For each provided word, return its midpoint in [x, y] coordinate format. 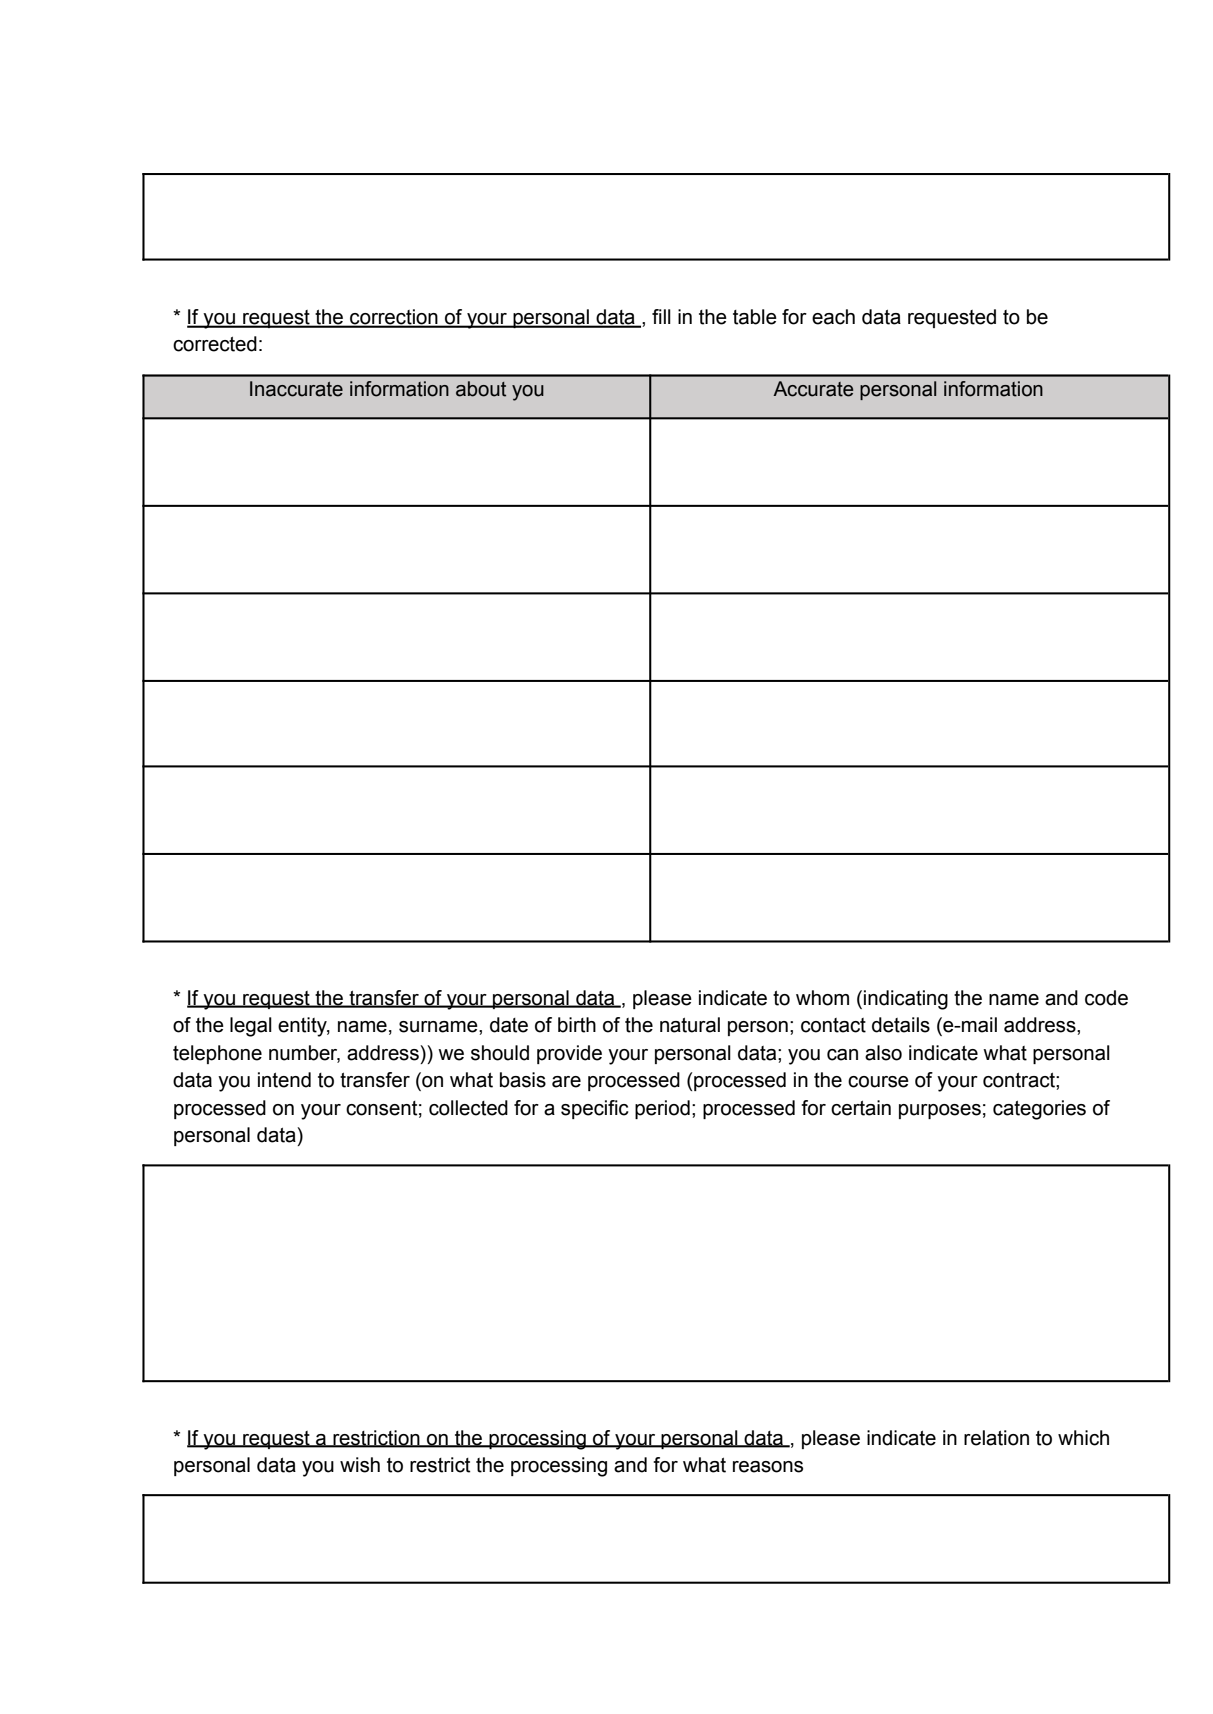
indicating [906, 1000]
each [833, 317]
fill [661, 316]
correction [394, 318]
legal [251, 1027]
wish [360, 1465]
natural [690, 1025]
